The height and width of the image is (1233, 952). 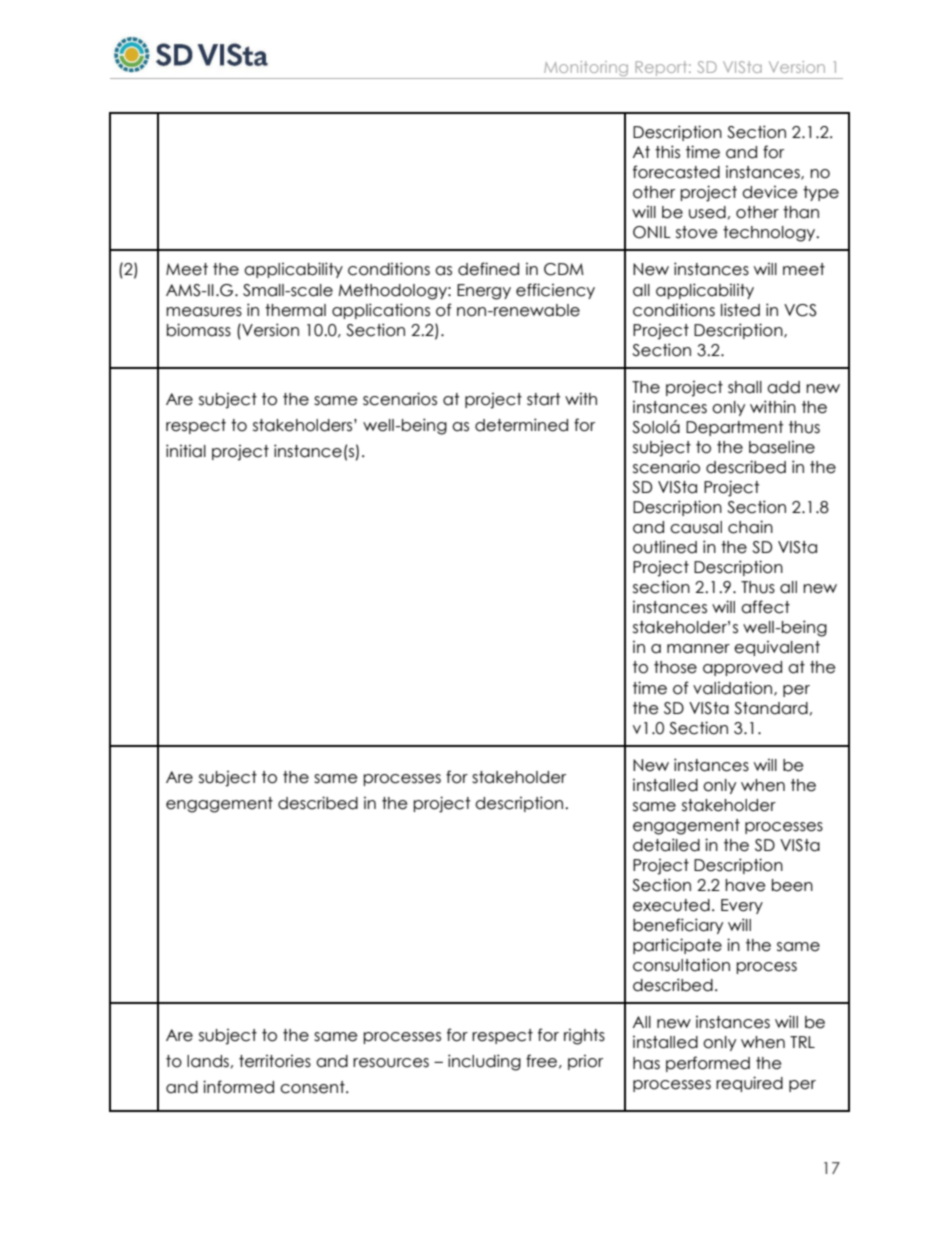 What do you see at coordinates (771, 708) in the image?
I see `Standard` at bounding box center [771, 708].
